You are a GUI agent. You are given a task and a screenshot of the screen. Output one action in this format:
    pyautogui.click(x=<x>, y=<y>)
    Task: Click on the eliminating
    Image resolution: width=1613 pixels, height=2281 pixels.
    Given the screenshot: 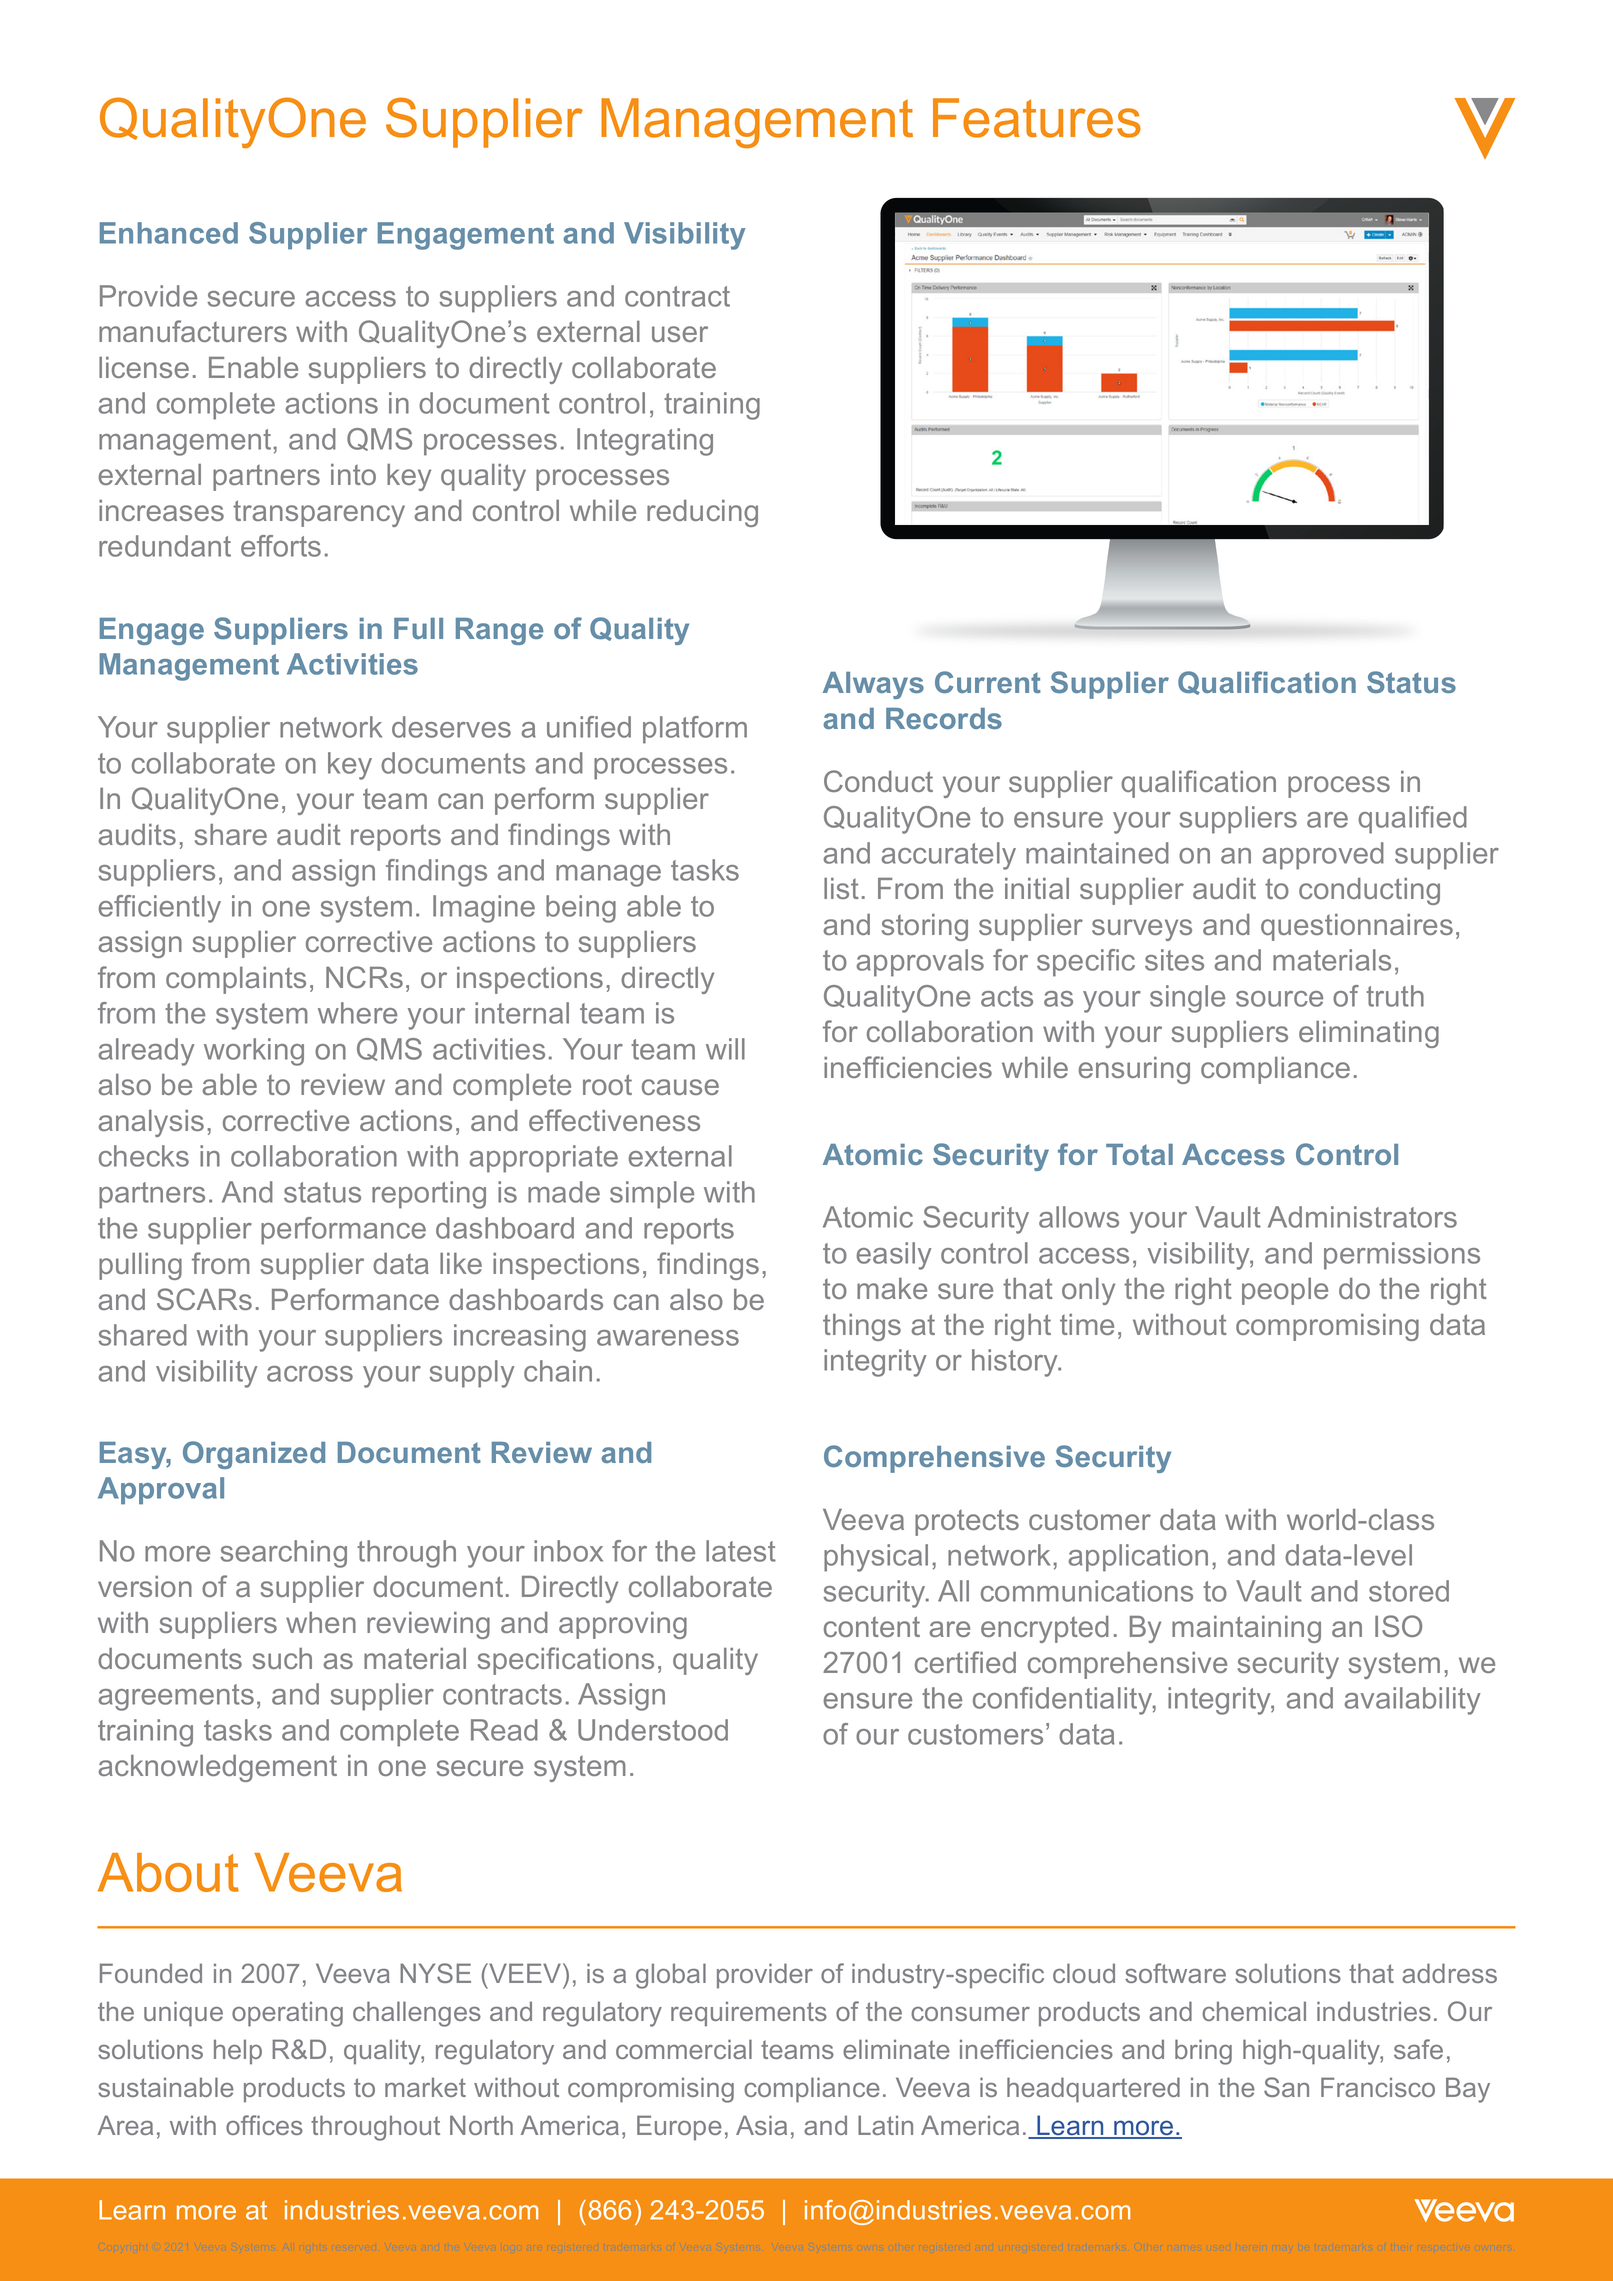 What is the action you would take?
    pyautogui.click(x=1369, y=1034)
